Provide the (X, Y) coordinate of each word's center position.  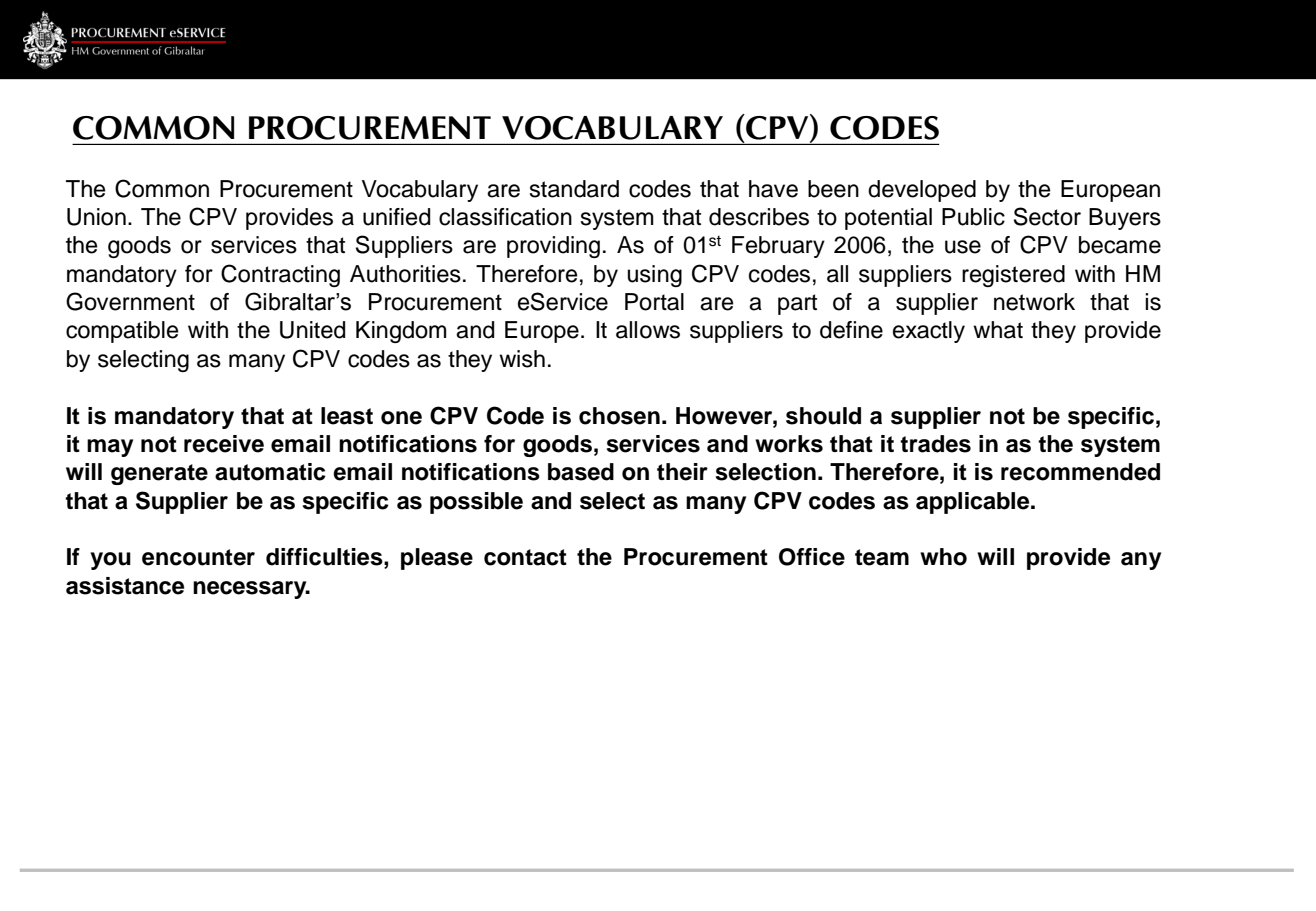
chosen (619, 416)
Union (96, 217)
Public (973, 217)
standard (574, 189)
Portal (654, 302)
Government (130, 301)
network (1034, 302)
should (823, 416)
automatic (270, 472)
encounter (198, 557)
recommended (1080, 472)
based (581, 472)
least (347, 416)
